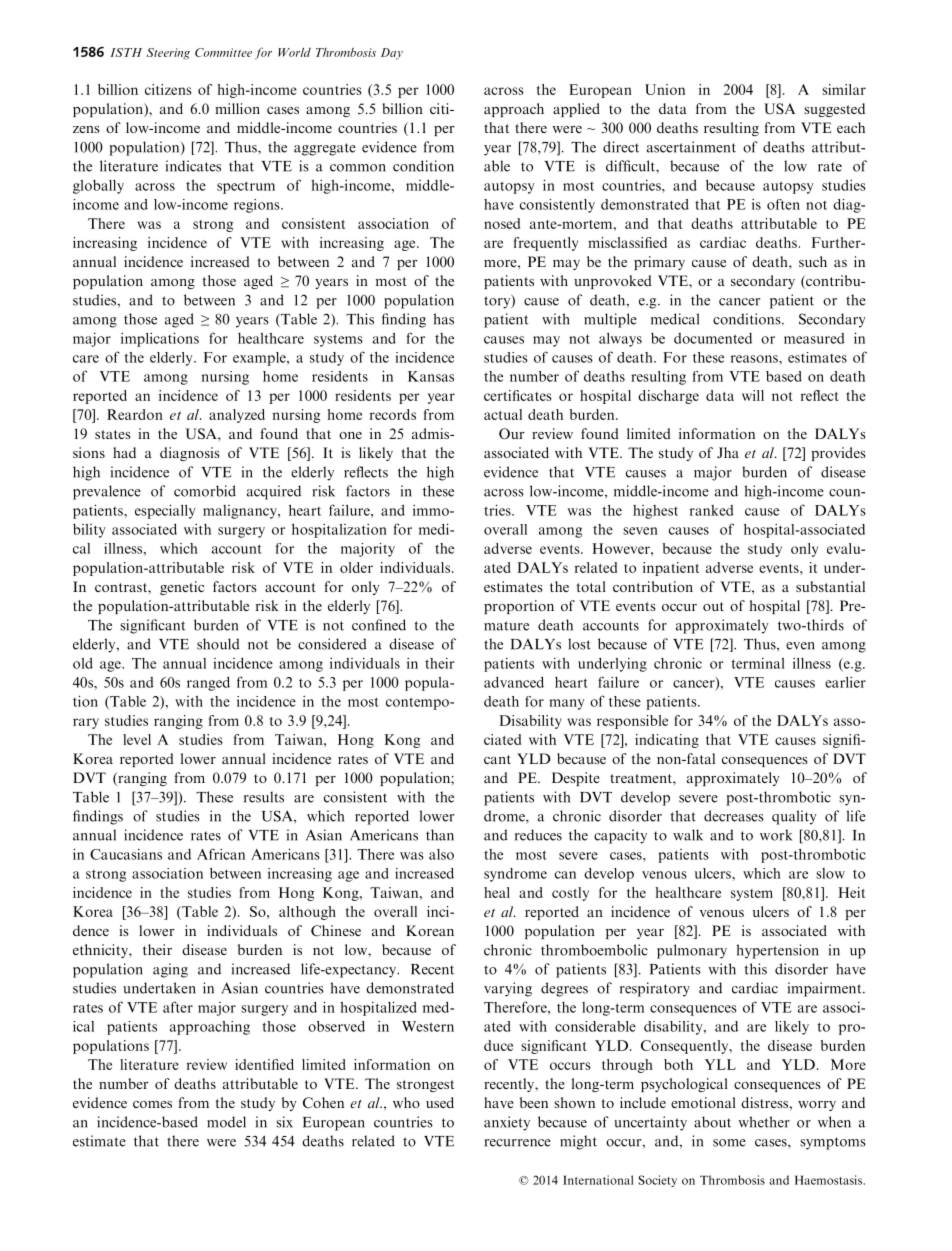 The height and width of the screenshot is (1251, 952). I want to click on analyzed, so click(237, 416).
